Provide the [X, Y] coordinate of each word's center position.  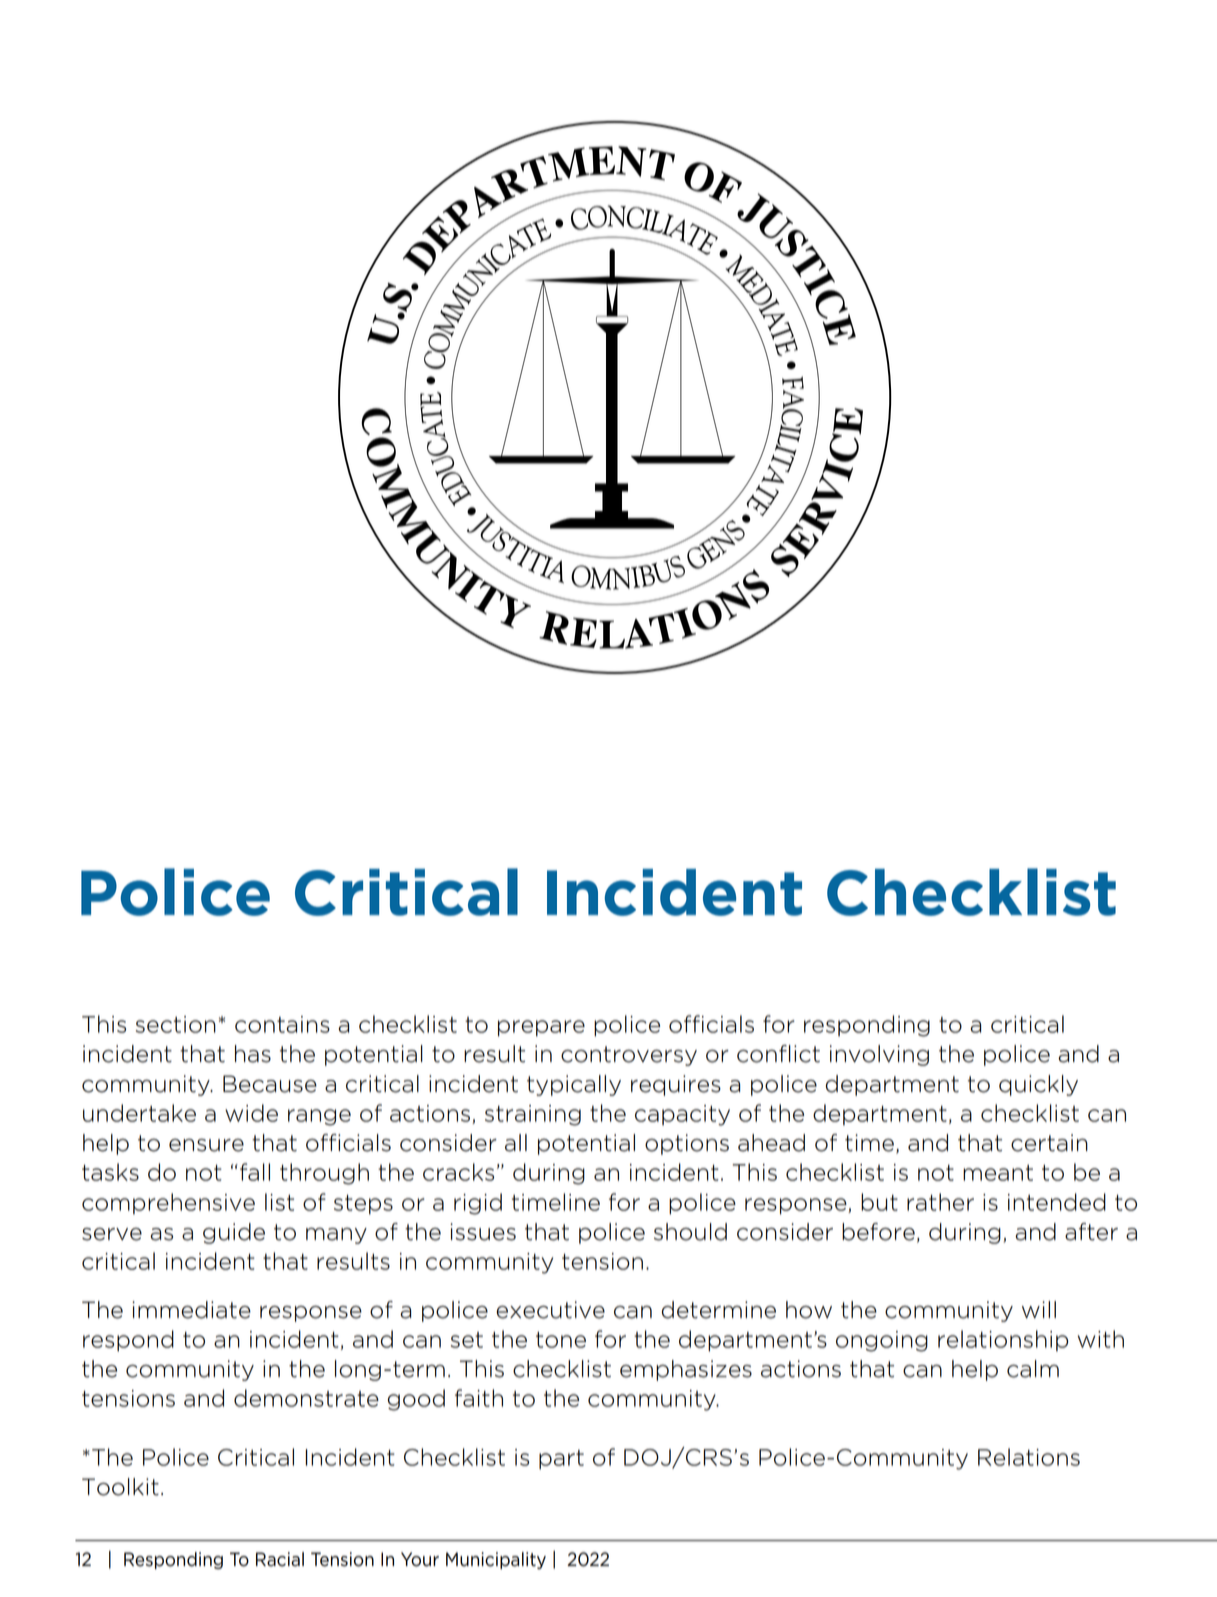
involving [879, 1055]
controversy [629, 1056]
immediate [191, 1310]
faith [479, 1398]
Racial [280, 1559]
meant [998, 1173]
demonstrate [306, 1398]
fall [255, 1172]
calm [1033, 1369]
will [1039, 1309]
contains [282, 1024]
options [687, 1144]
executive [550, 1310]
